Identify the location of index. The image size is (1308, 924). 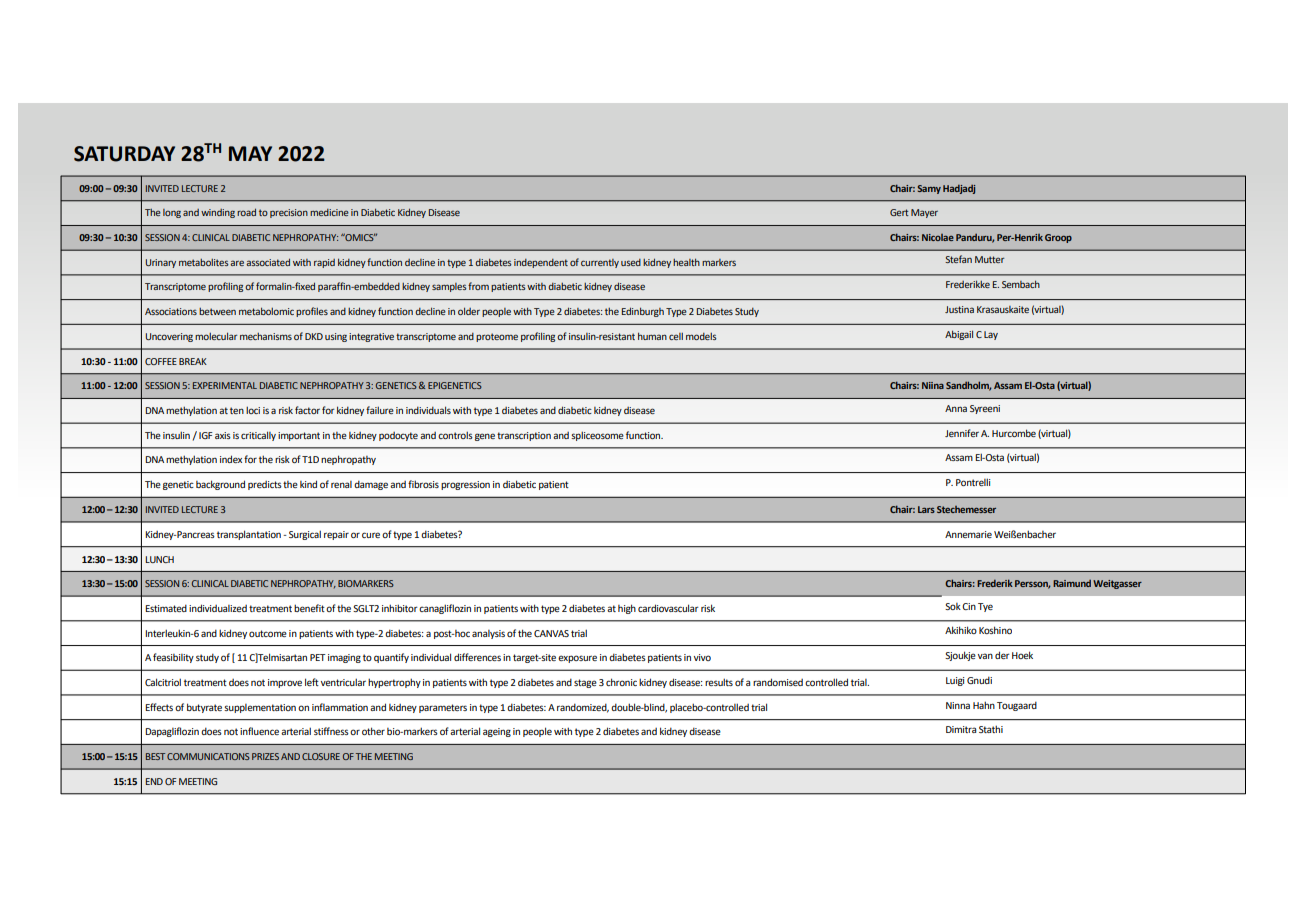
(231, 459).
